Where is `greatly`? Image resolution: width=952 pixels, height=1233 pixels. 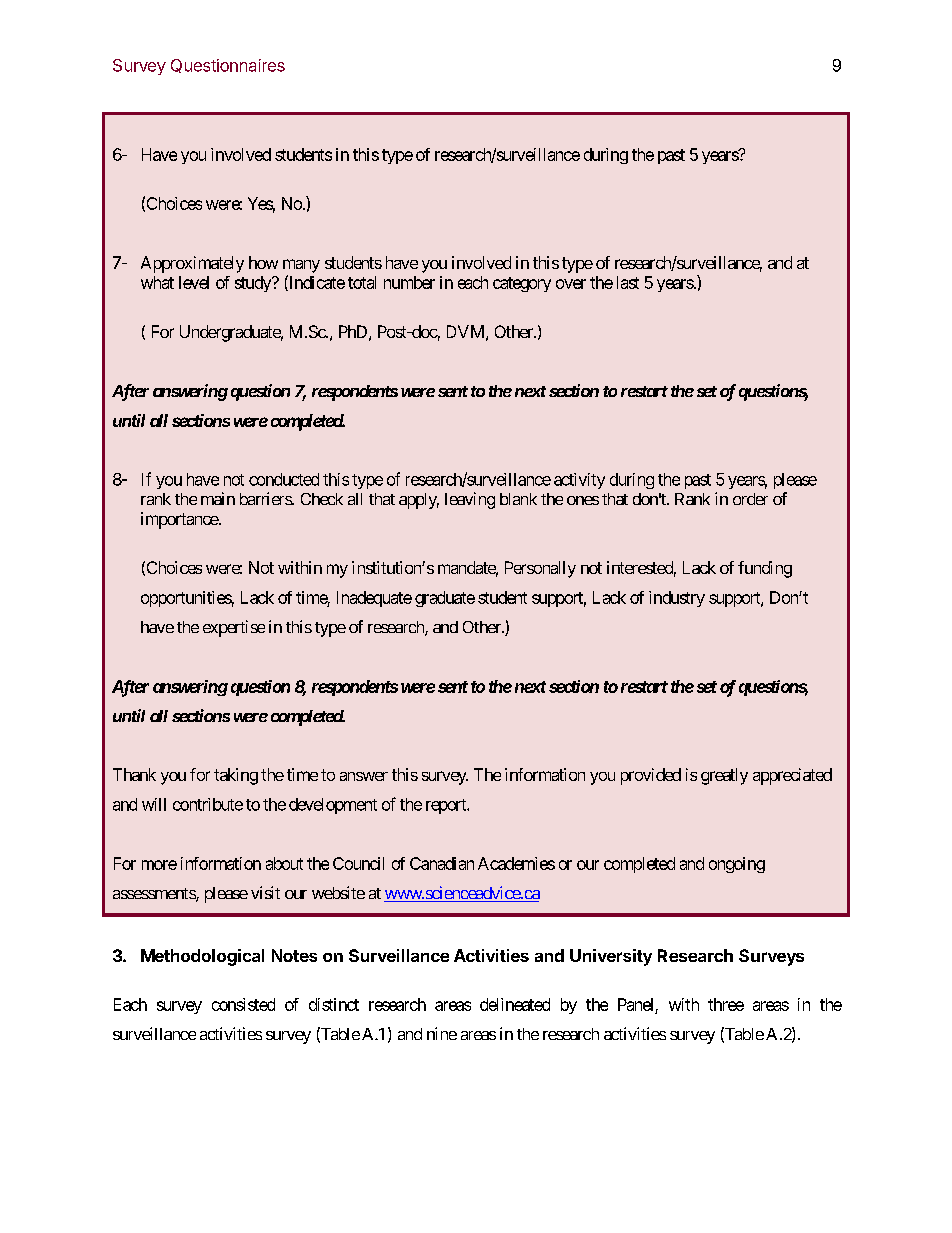 greatly is located at coordinates (724, 776).
